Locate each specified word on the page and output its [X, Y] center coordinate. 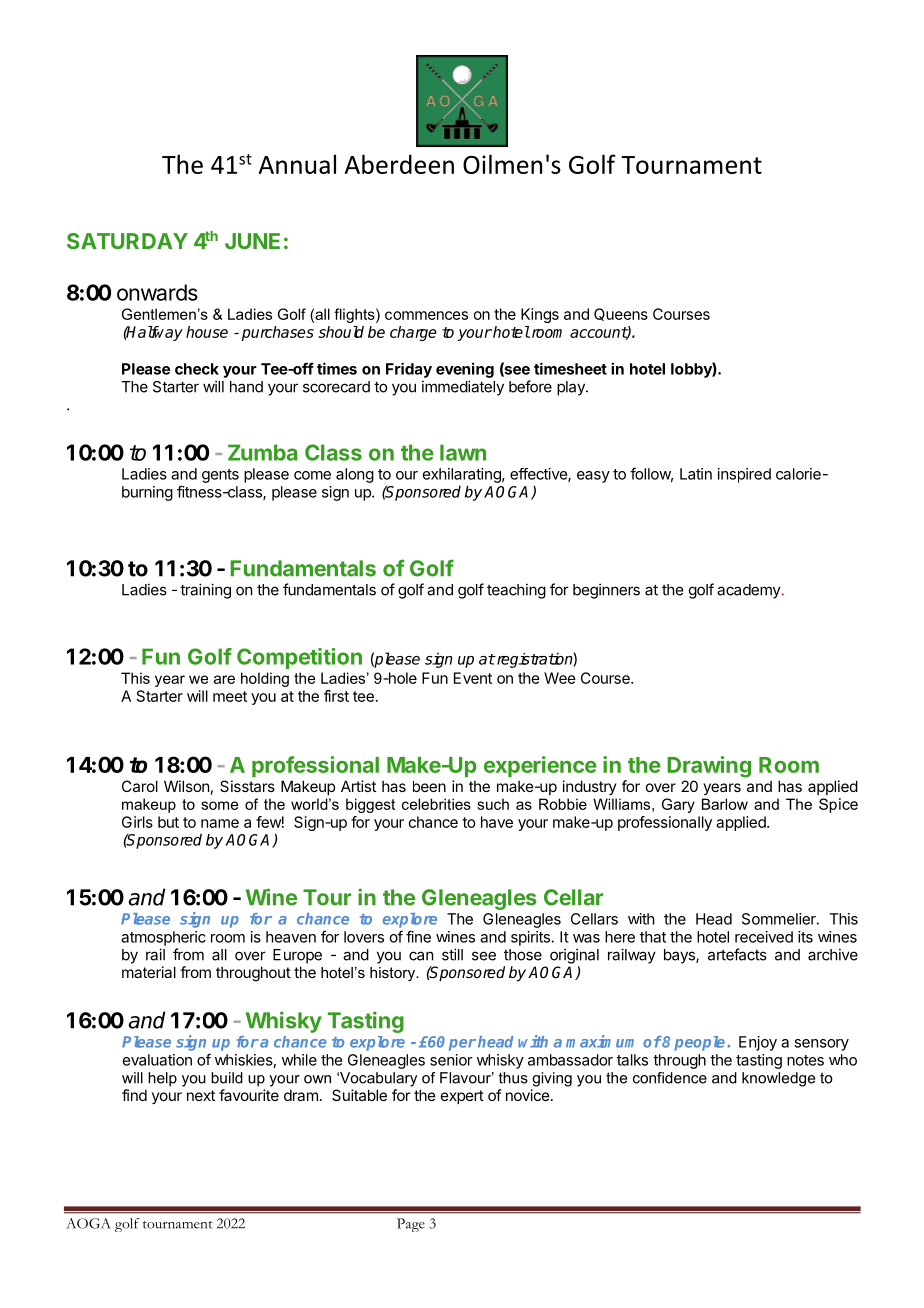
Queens [621, 314]
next [201, 1095]
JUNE [252, 241]
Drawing [709, 767]
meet [230, 696]
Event [473, 678]
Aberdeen [399, 164]
